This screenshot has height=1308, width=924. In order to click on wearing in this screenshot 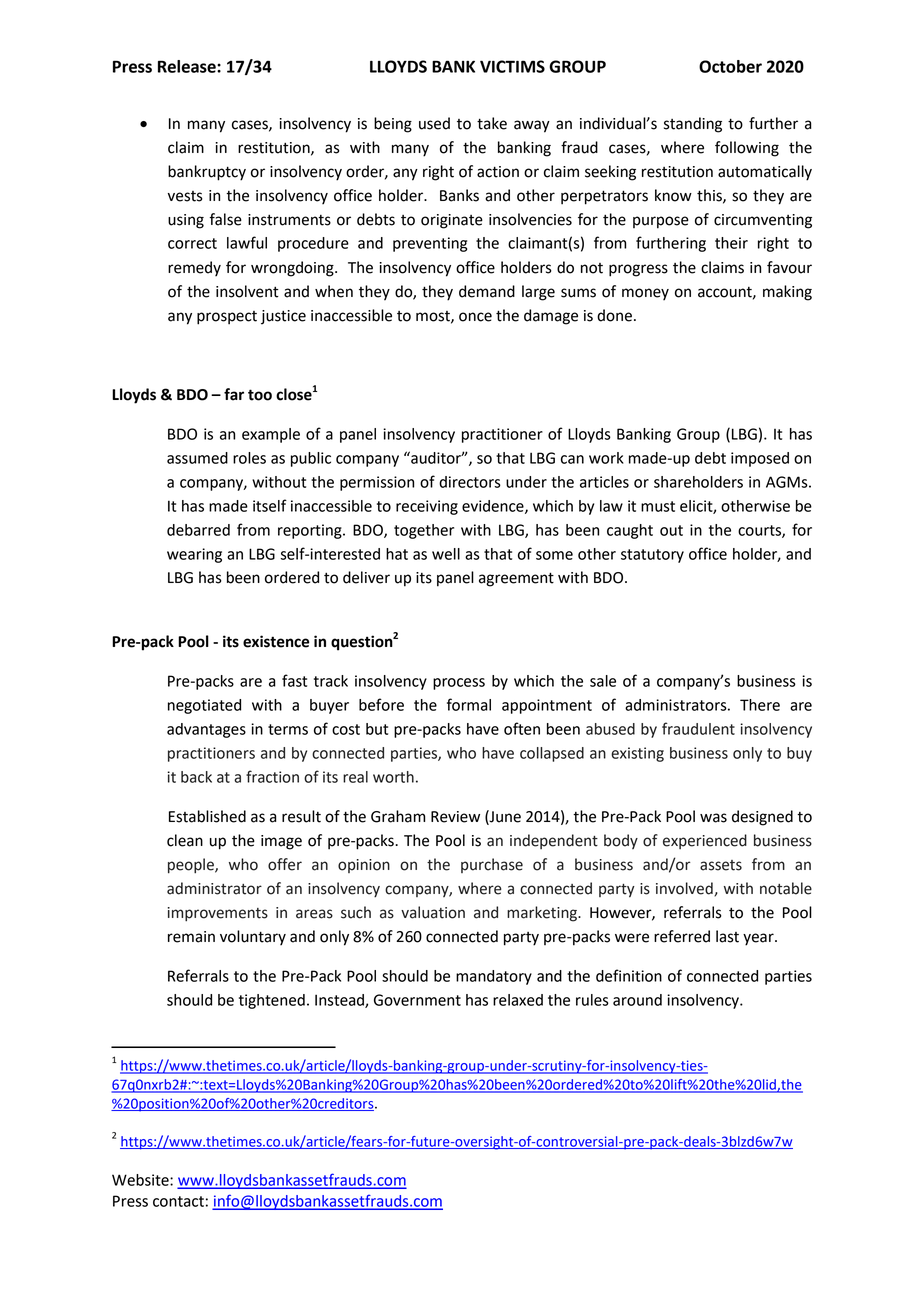, I will do `click(194, 555)`.
